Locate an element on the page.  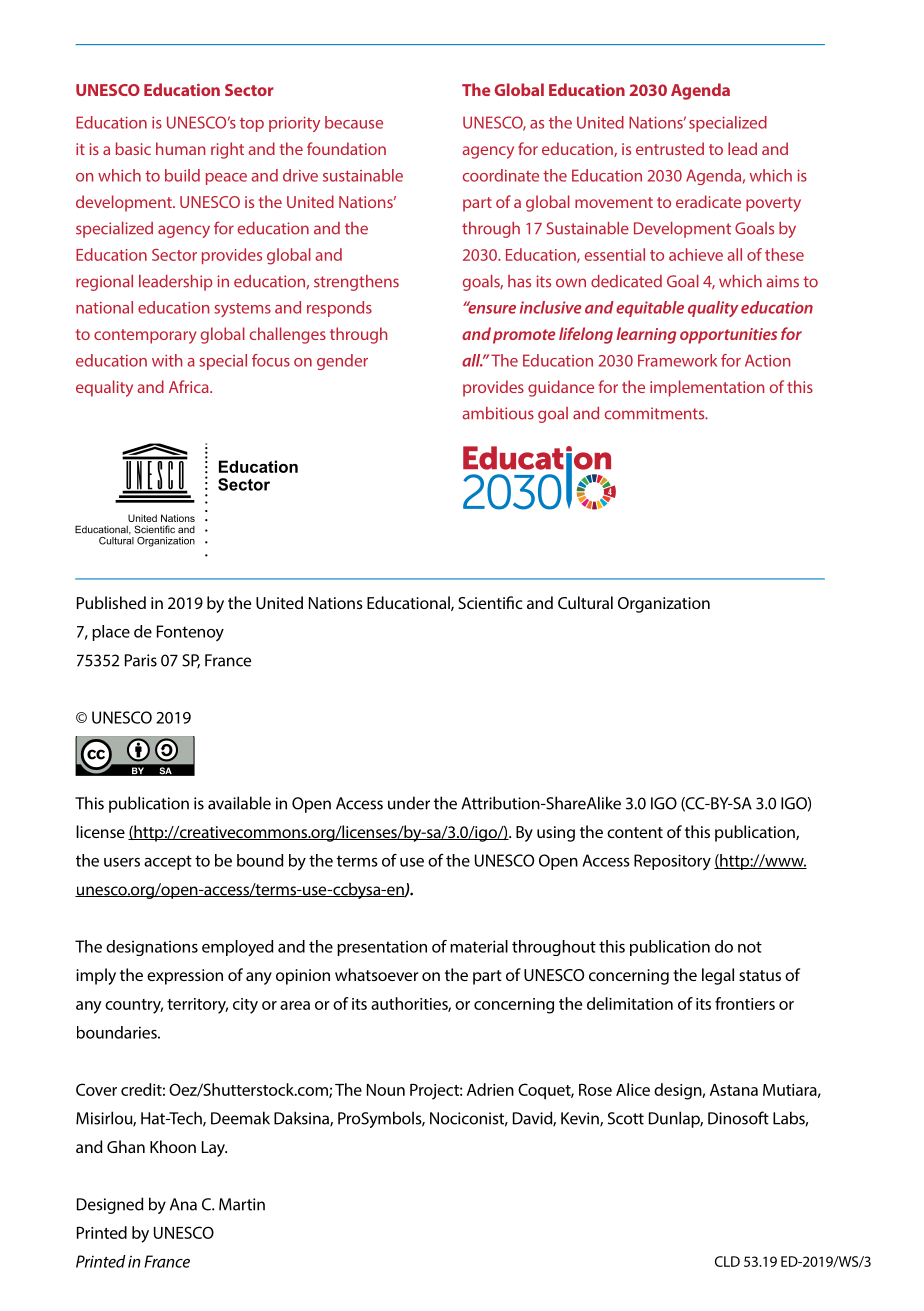
accept is located at coordinates (168, 862).
